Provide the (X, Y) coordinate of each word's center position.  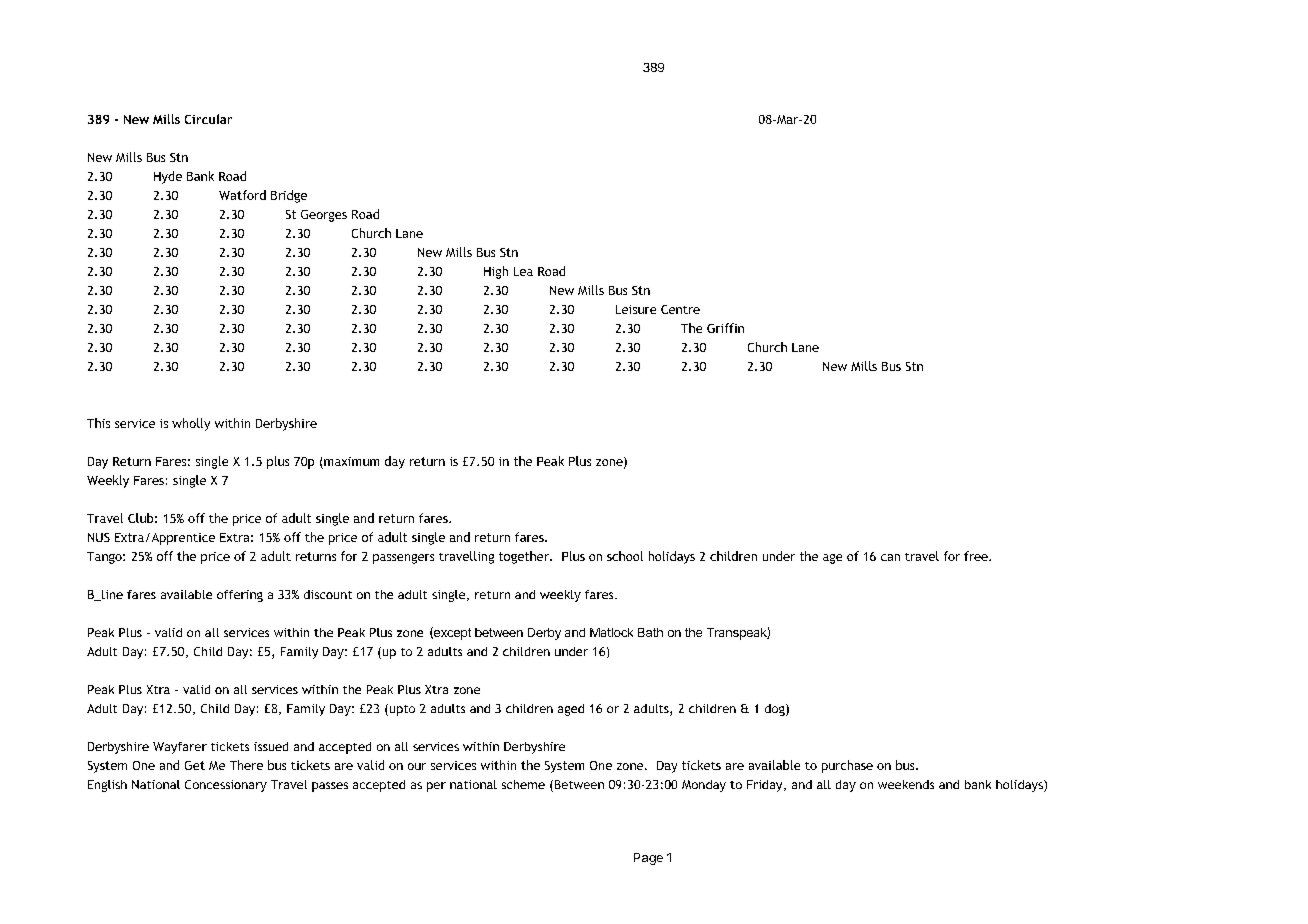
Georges (324, 216)
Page (648, 859)
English (107, 786)
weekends (906, 784)
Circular (208, 119)
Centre (680, 309)
